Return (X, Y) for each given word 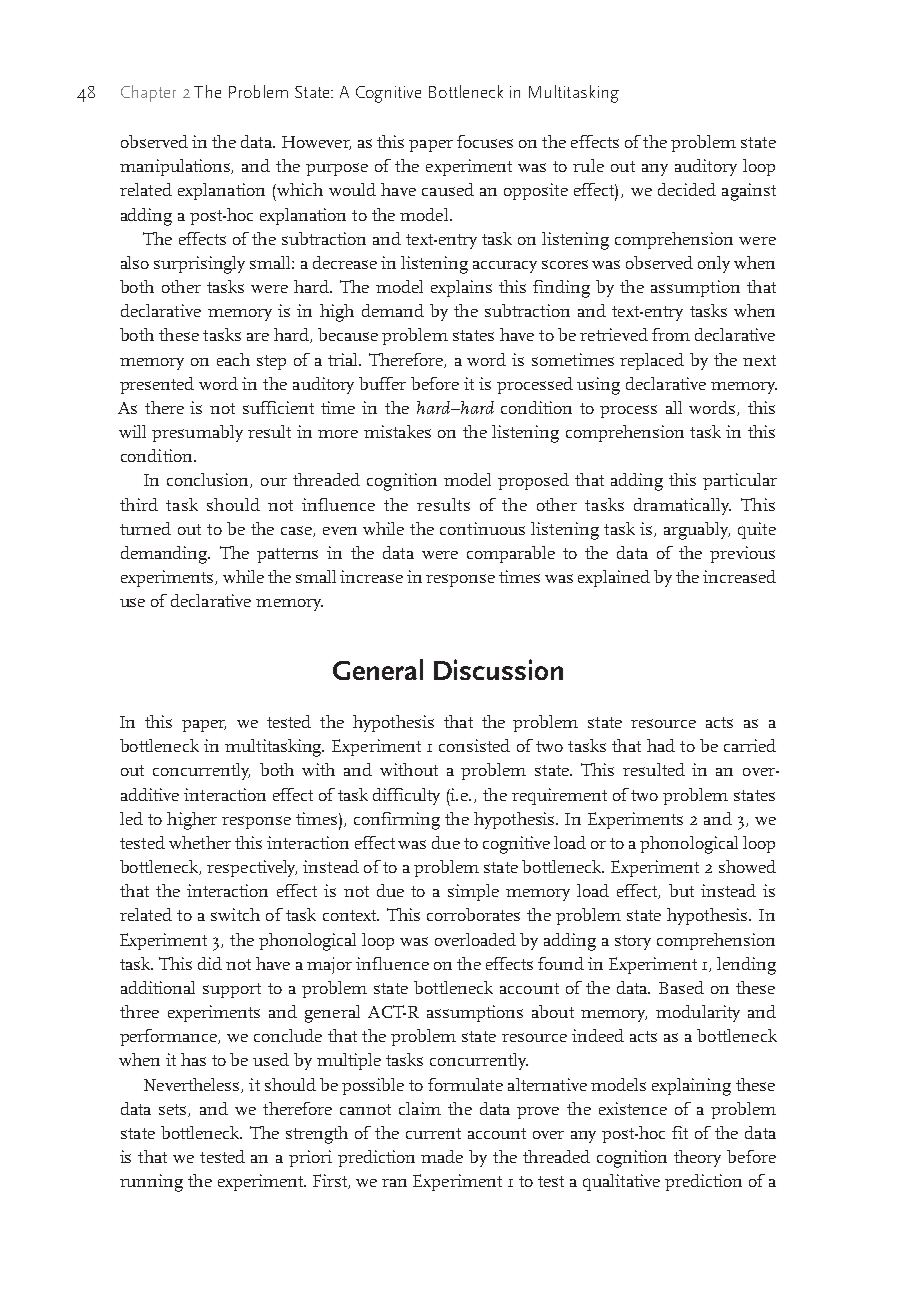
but (681, 890)
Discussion (498, 669)
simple (473, 892)
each (233, 359)
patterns (287, 555)
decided (687, 189)
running (151, 1183)
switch (235, 914)
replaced (652, 361)
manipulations (176, 167)
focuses (485, 141)
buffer (382, 383)
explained (614, 578)
